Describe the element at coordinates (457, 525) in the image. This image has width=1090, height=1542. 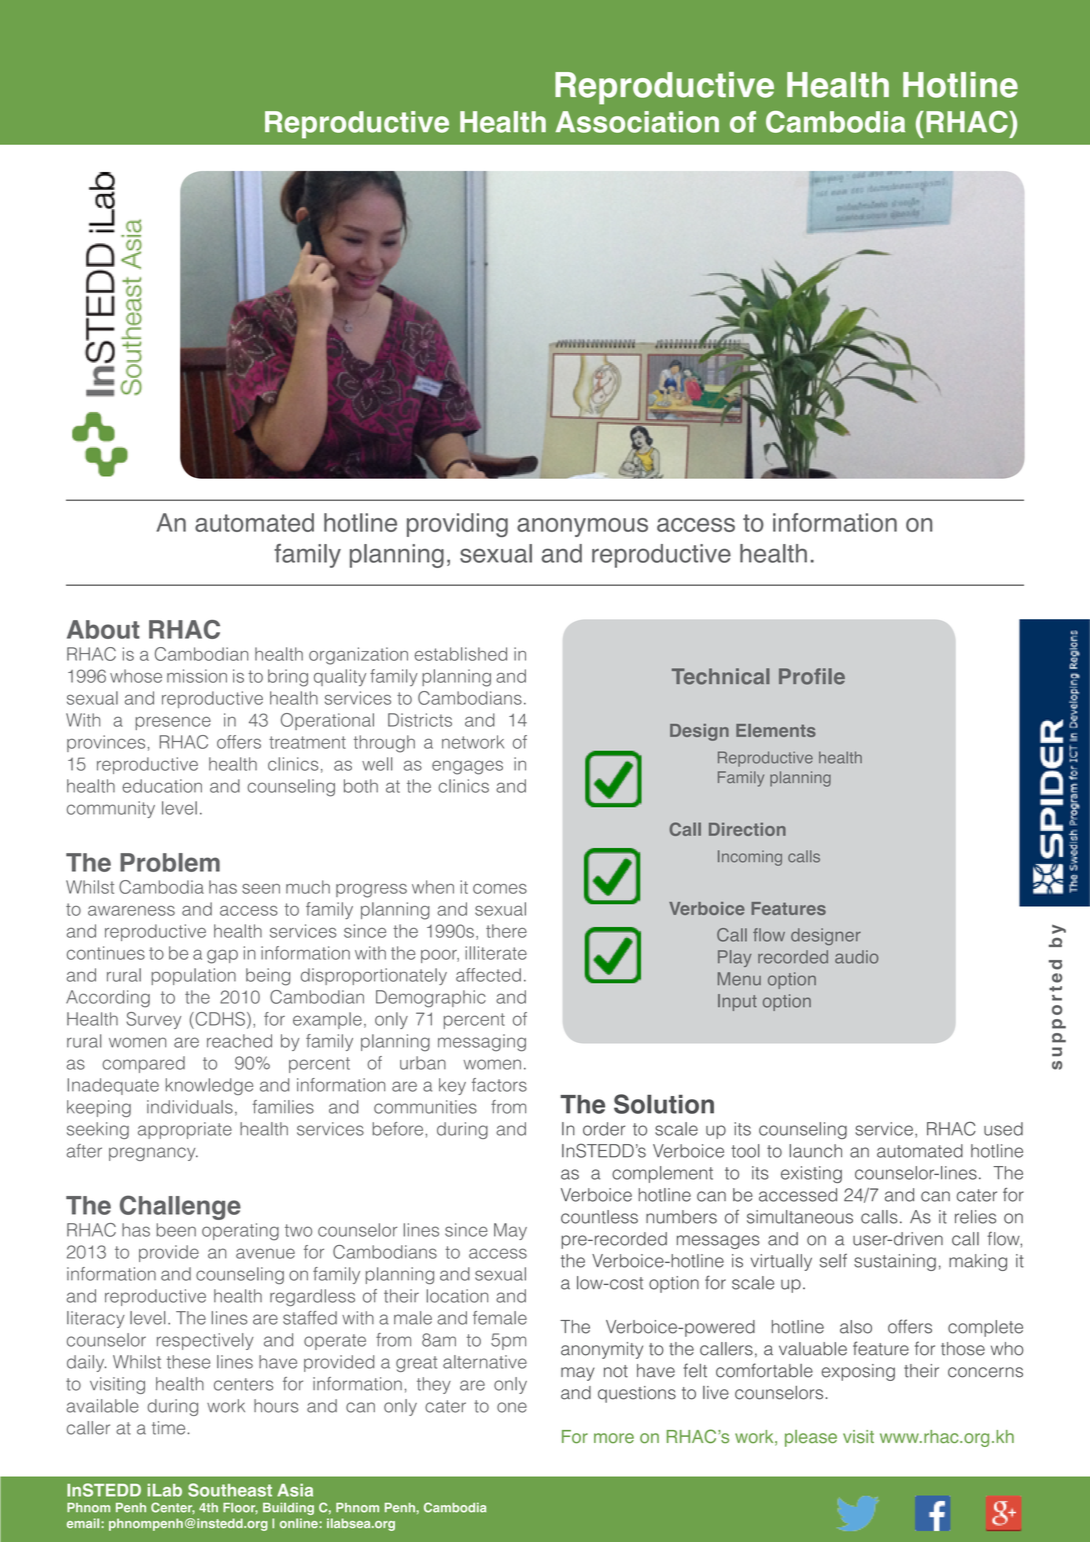
I see `providing` at that location.
